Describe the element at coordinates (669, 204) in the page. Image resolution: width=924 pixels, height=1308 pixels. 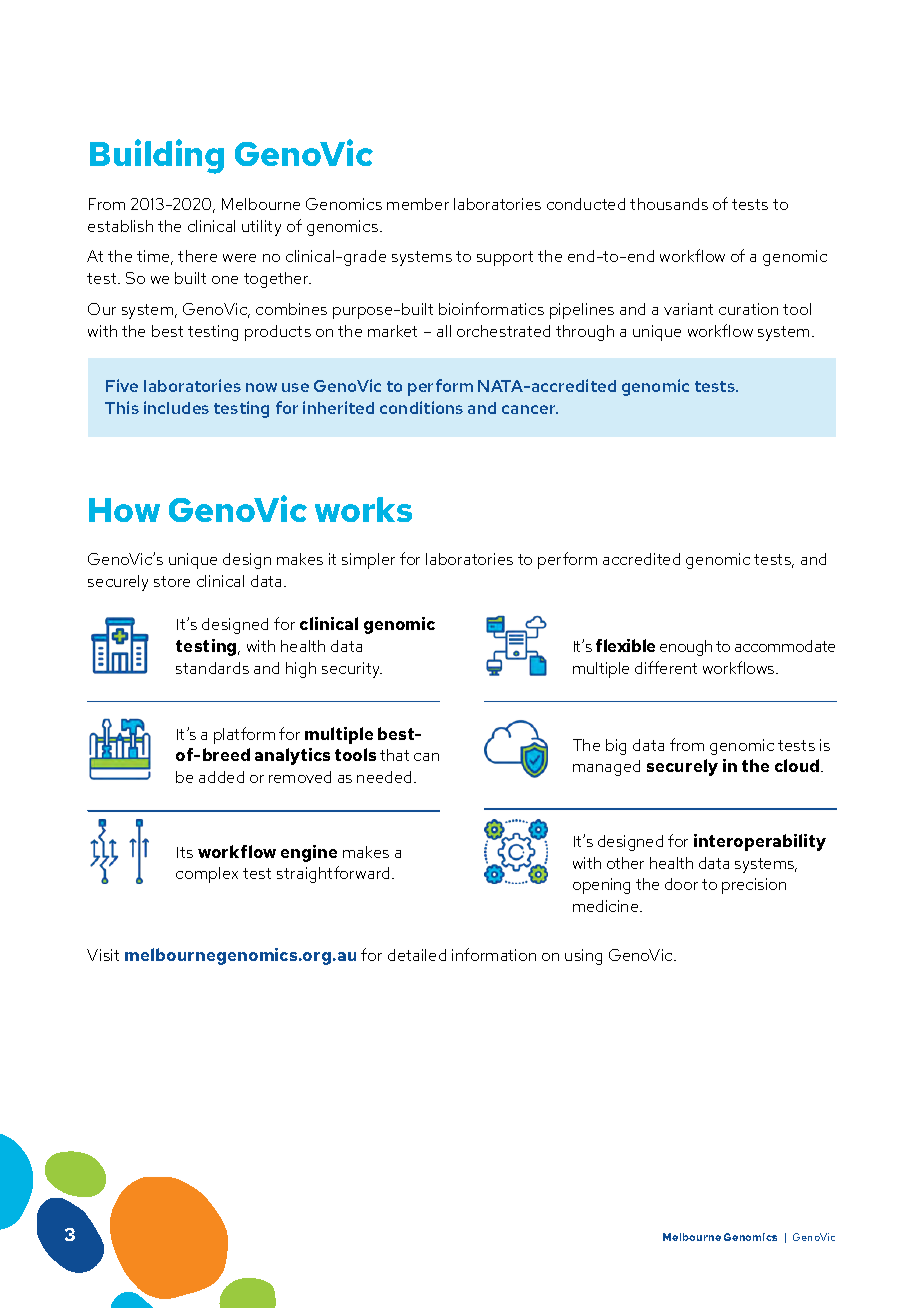
I see `thousands` at that location.
